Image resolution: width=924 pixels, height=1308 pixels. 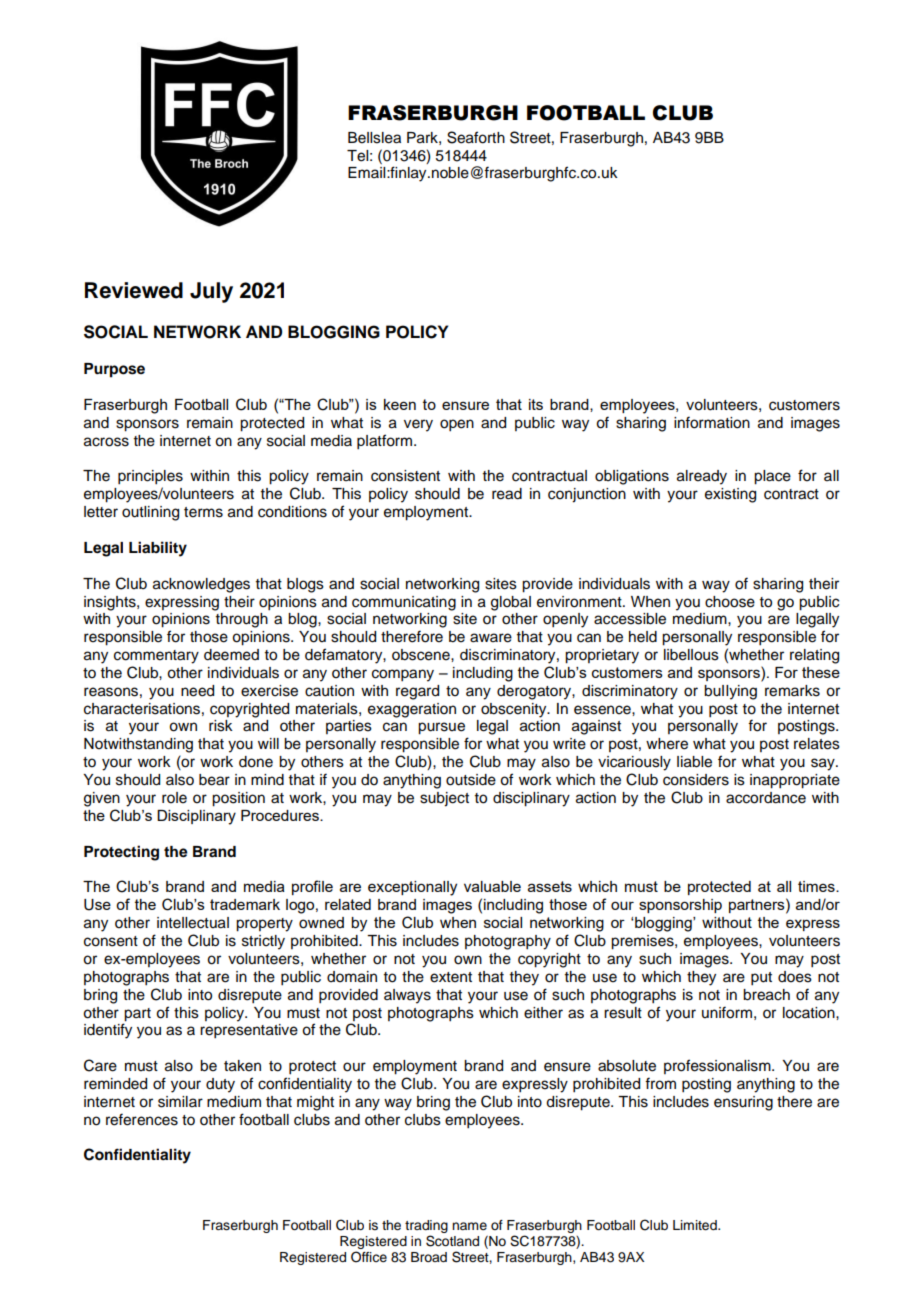 I want to click on through, so click(x=242, y=620).
